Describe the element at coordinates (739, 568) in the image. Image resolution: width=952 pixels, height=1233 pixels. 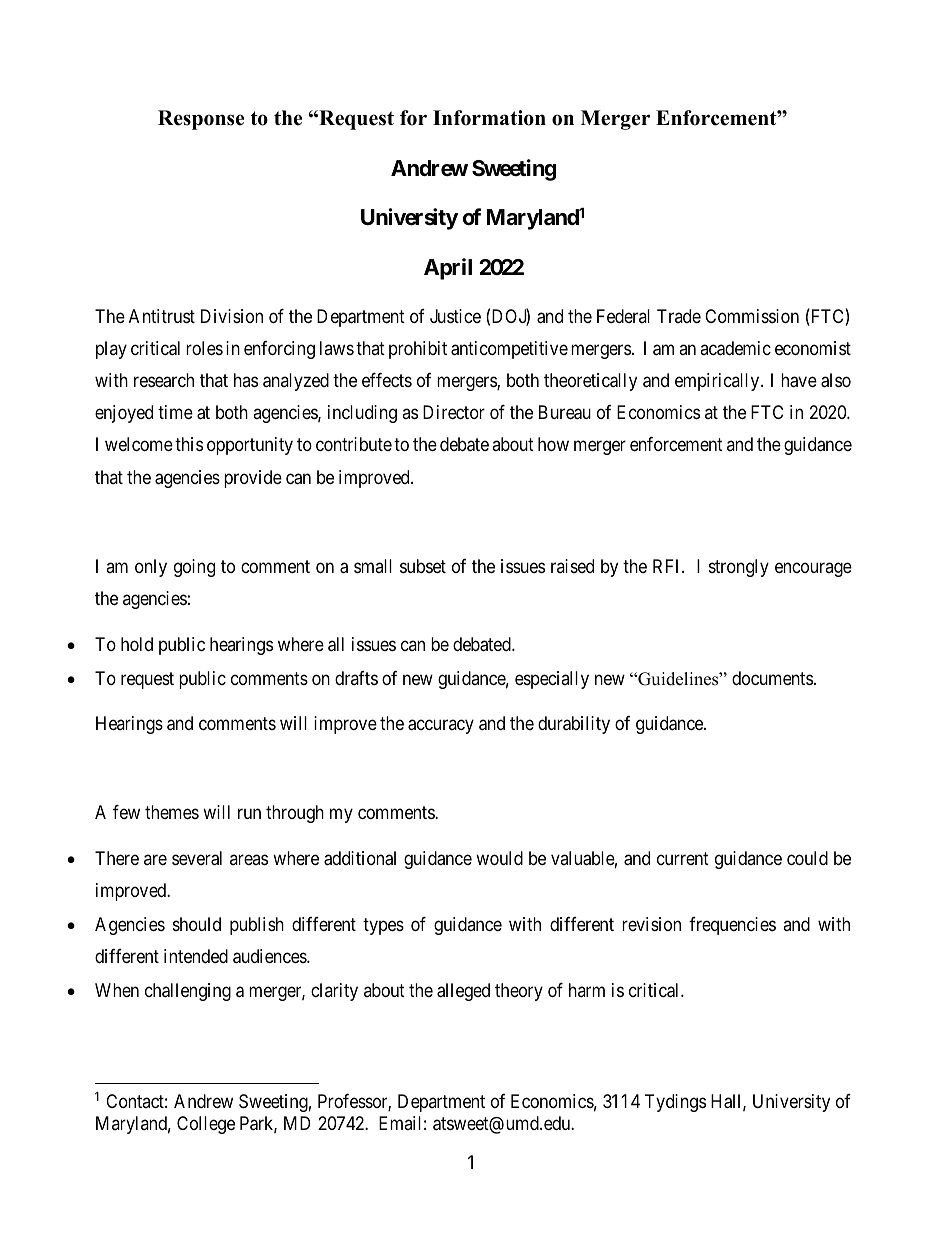
I see `strongly` at that location.
